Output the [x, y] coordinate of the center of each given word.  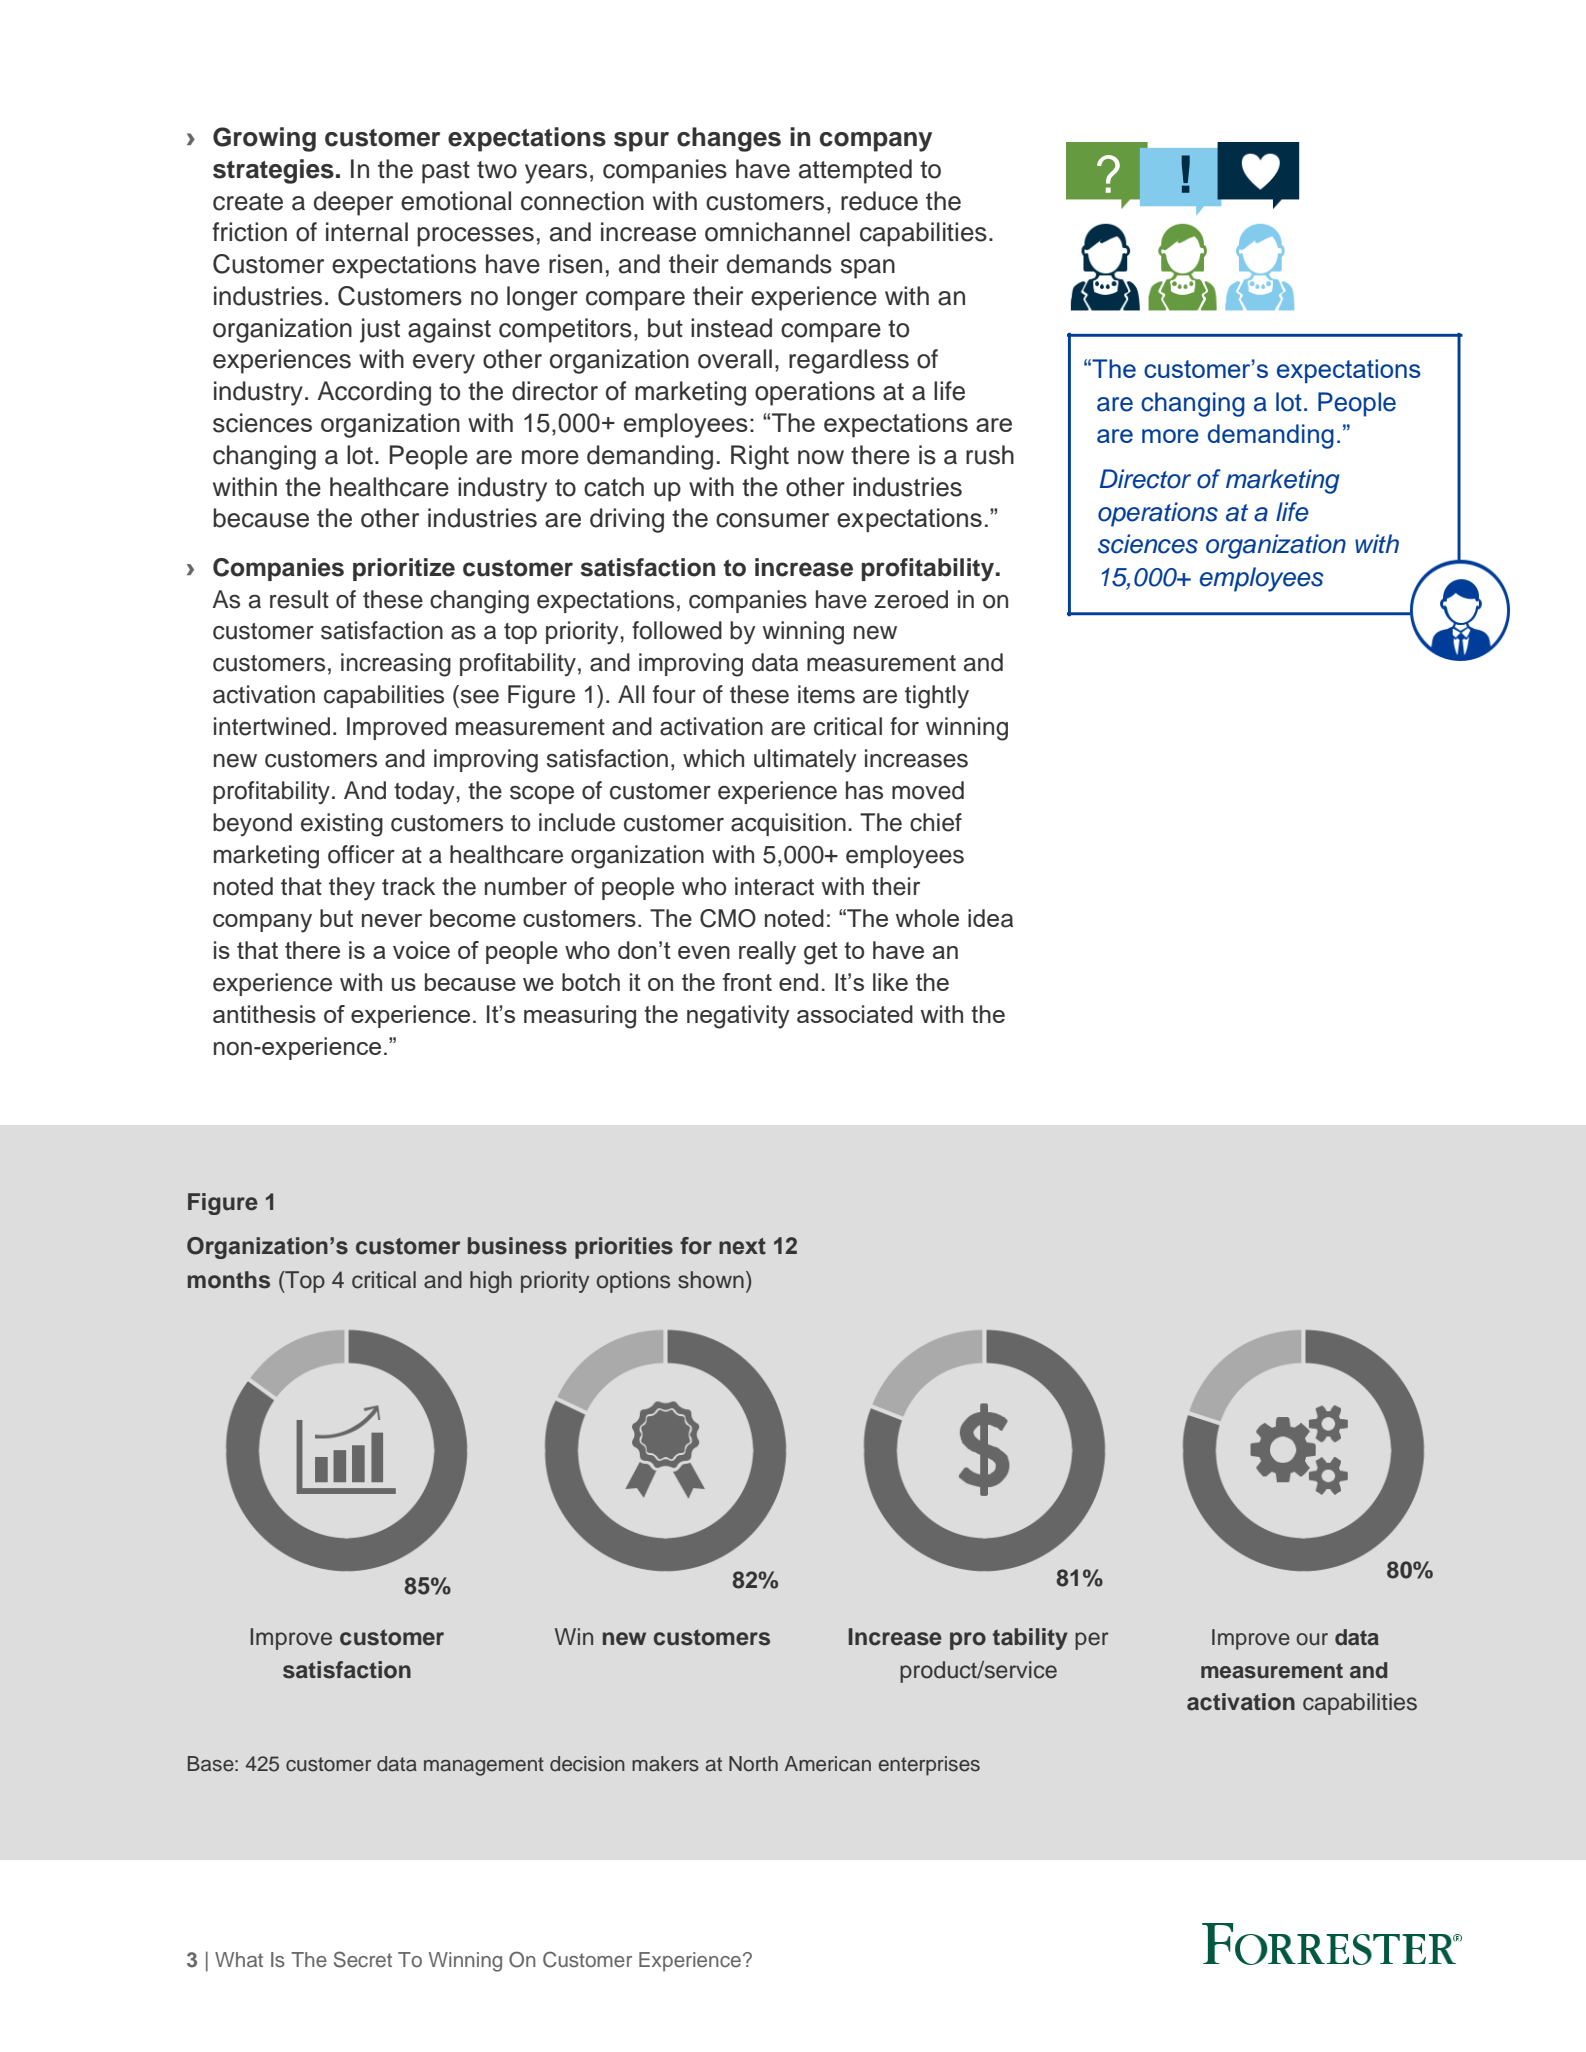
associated [855, 1014]
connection [582, 201]
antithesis [264, 1014]
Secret [363, 1959]
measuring [580, 1017]
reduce [879, 201]
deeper [353, 203]
